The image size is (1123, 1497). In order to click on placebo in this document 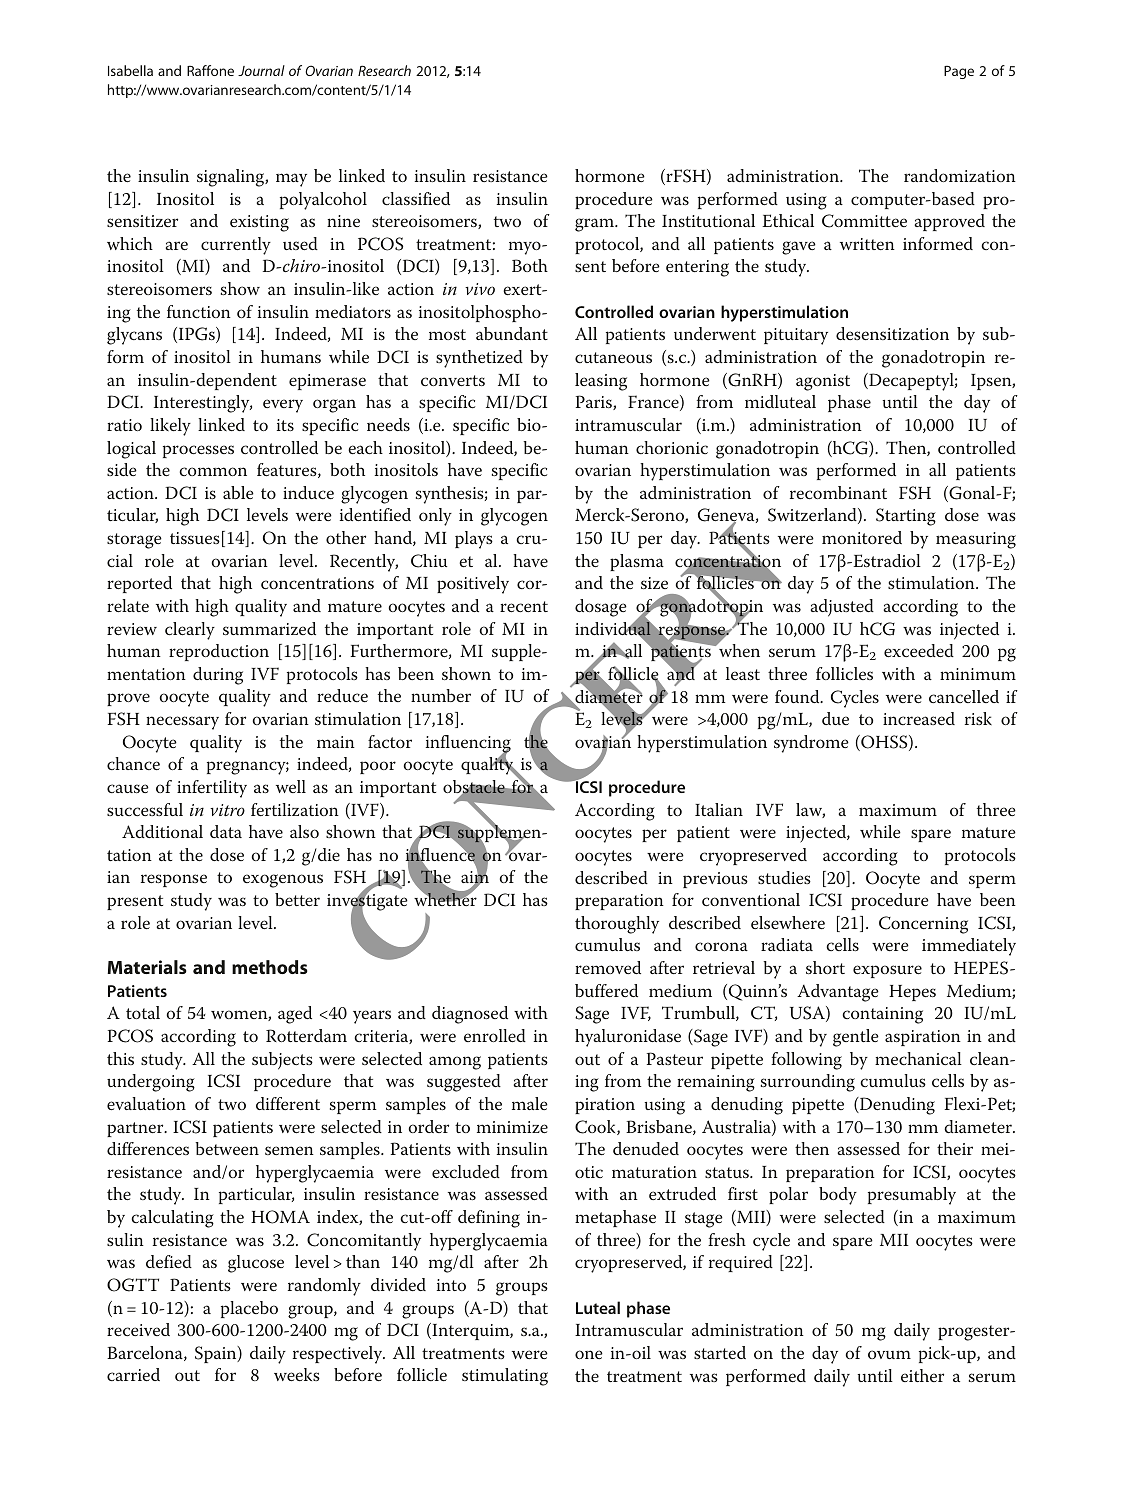, I will do `click(249, 1309)`.
